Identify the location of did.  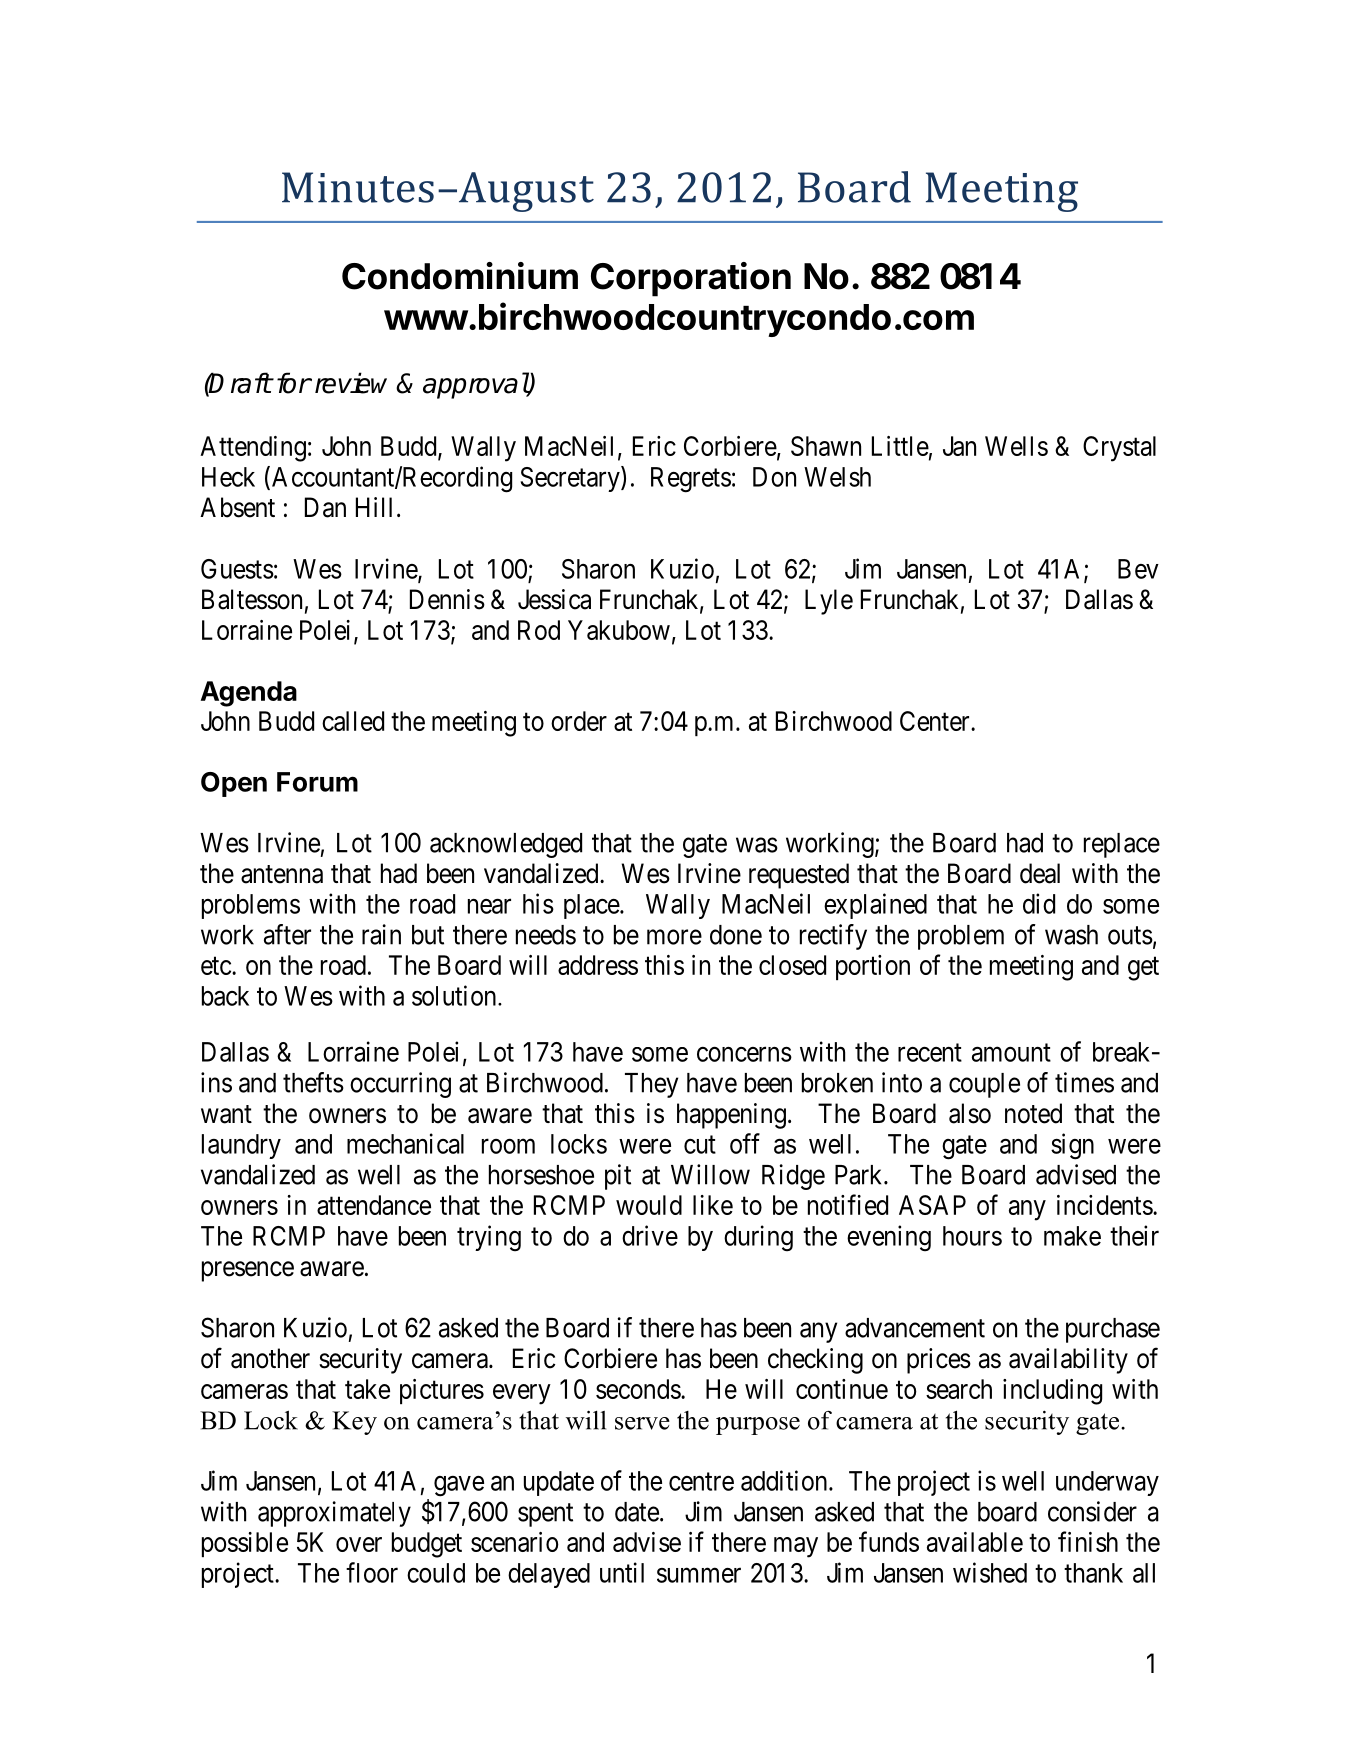
(1039, 903).
